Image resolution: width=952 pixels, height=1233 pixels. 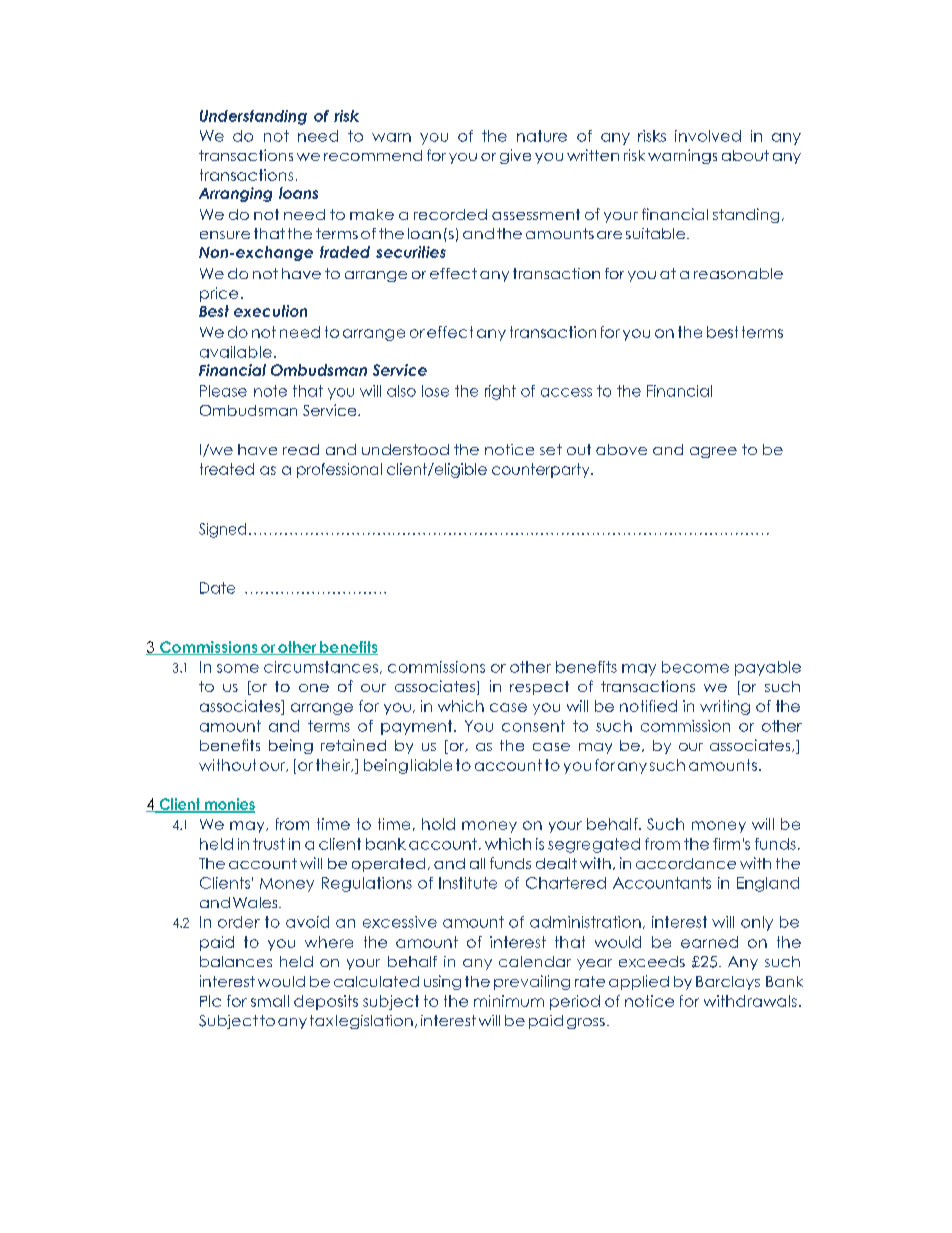 What do you see at coordinates (509, 1001) in the screenshot?
I see `minimum` at bounding box center [509, 1001].
